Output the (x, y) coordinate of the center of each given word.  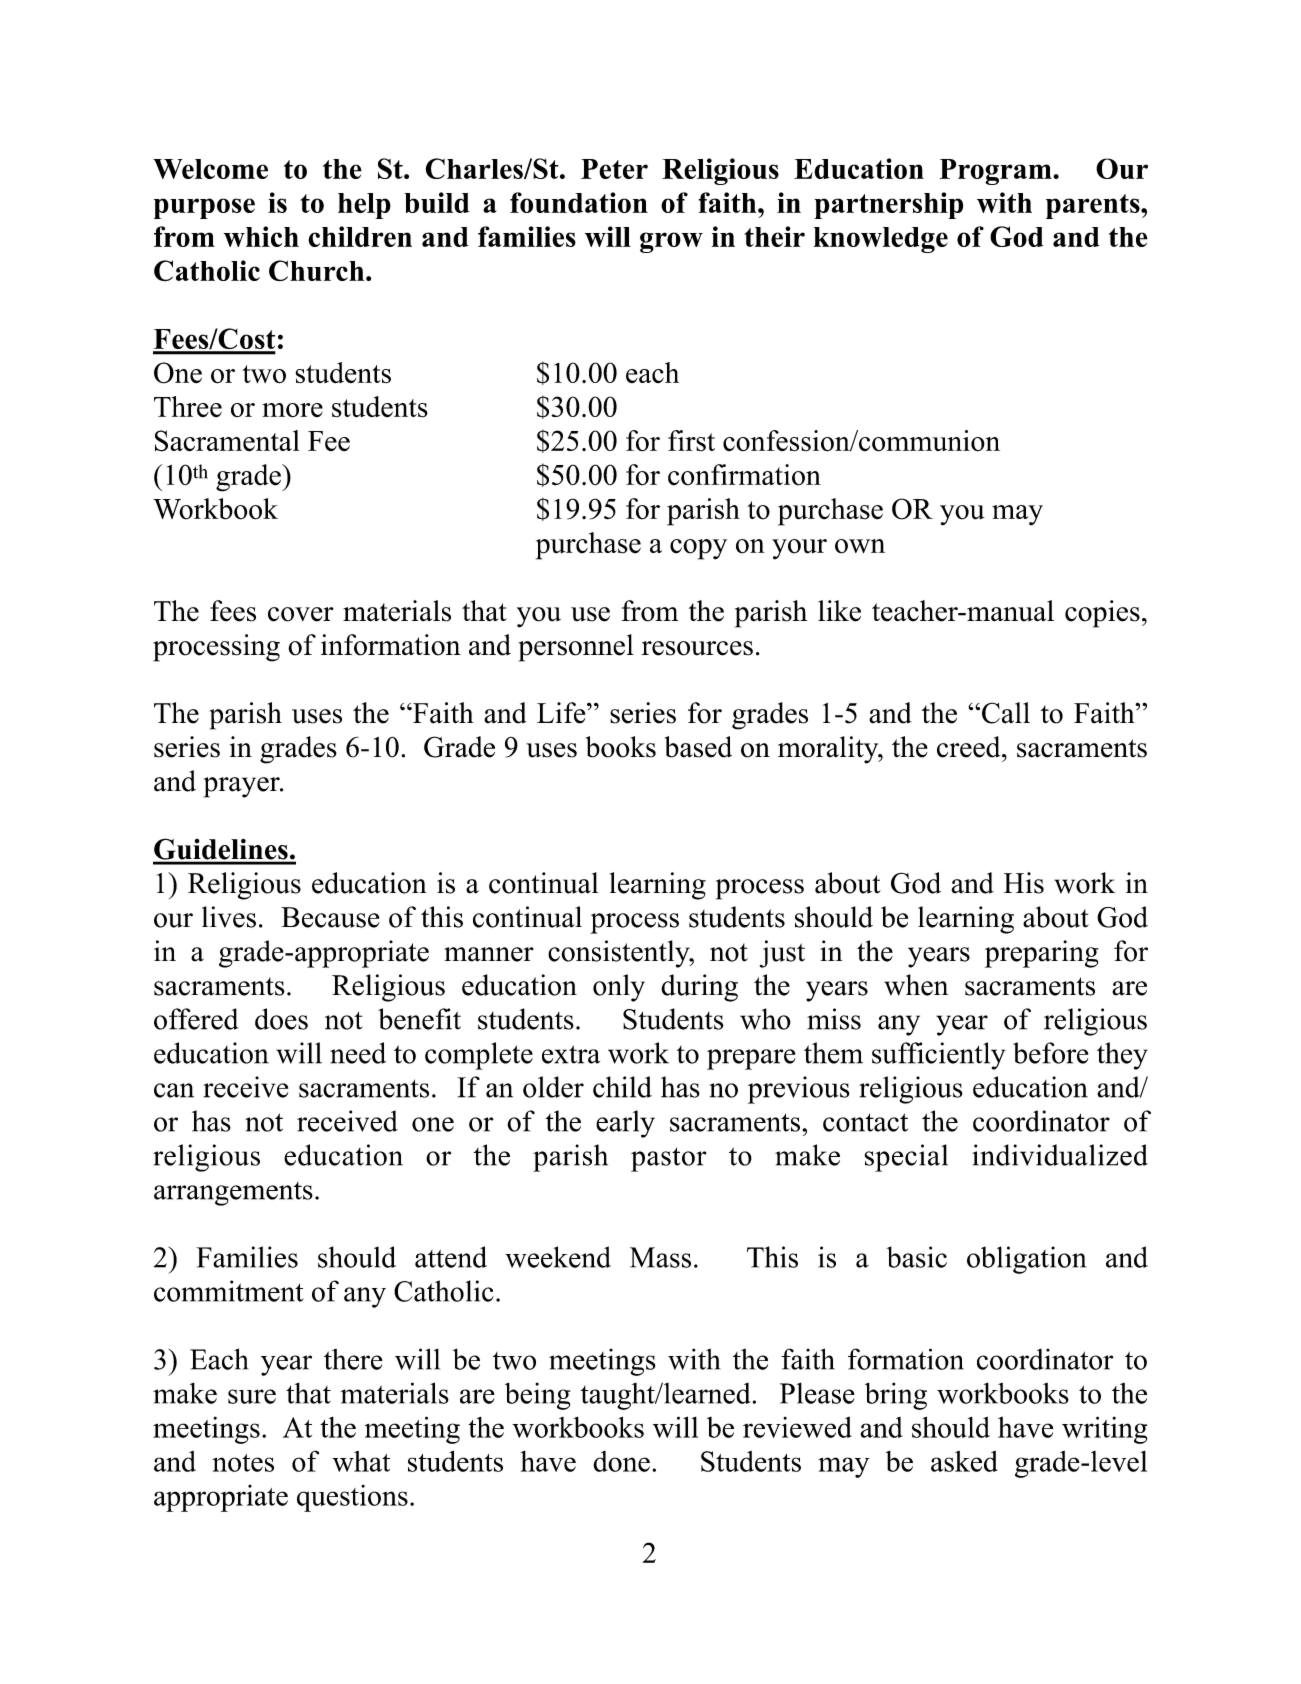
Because (330, 917)
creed (970, 747)
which (261, 236)
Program (997, 172)
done (621, 1461)
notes (243, 1463)
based (698, 747)
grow (671, 242)
